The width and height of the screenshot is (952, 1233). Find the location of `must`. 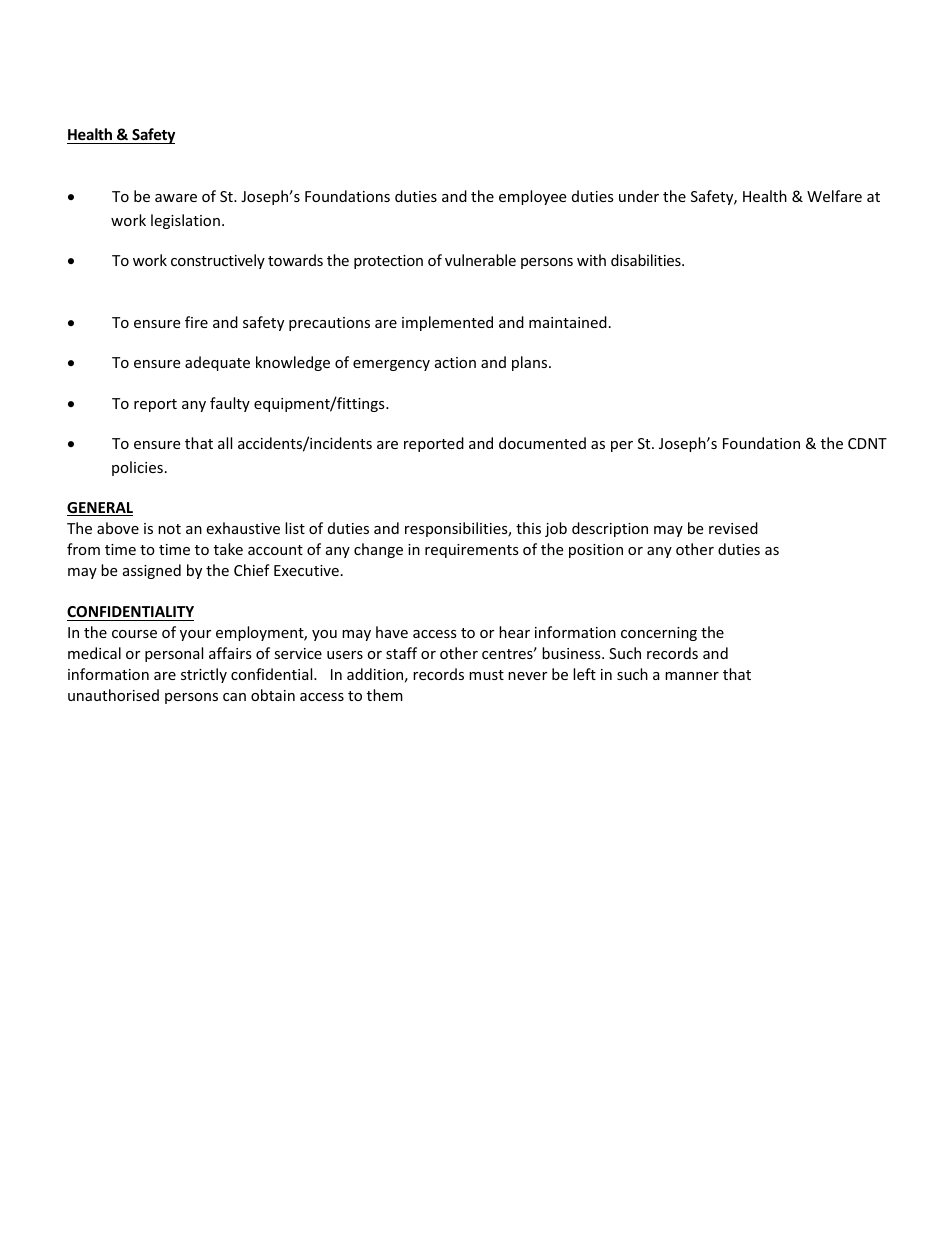

must is located at coordinates (486, 675).
